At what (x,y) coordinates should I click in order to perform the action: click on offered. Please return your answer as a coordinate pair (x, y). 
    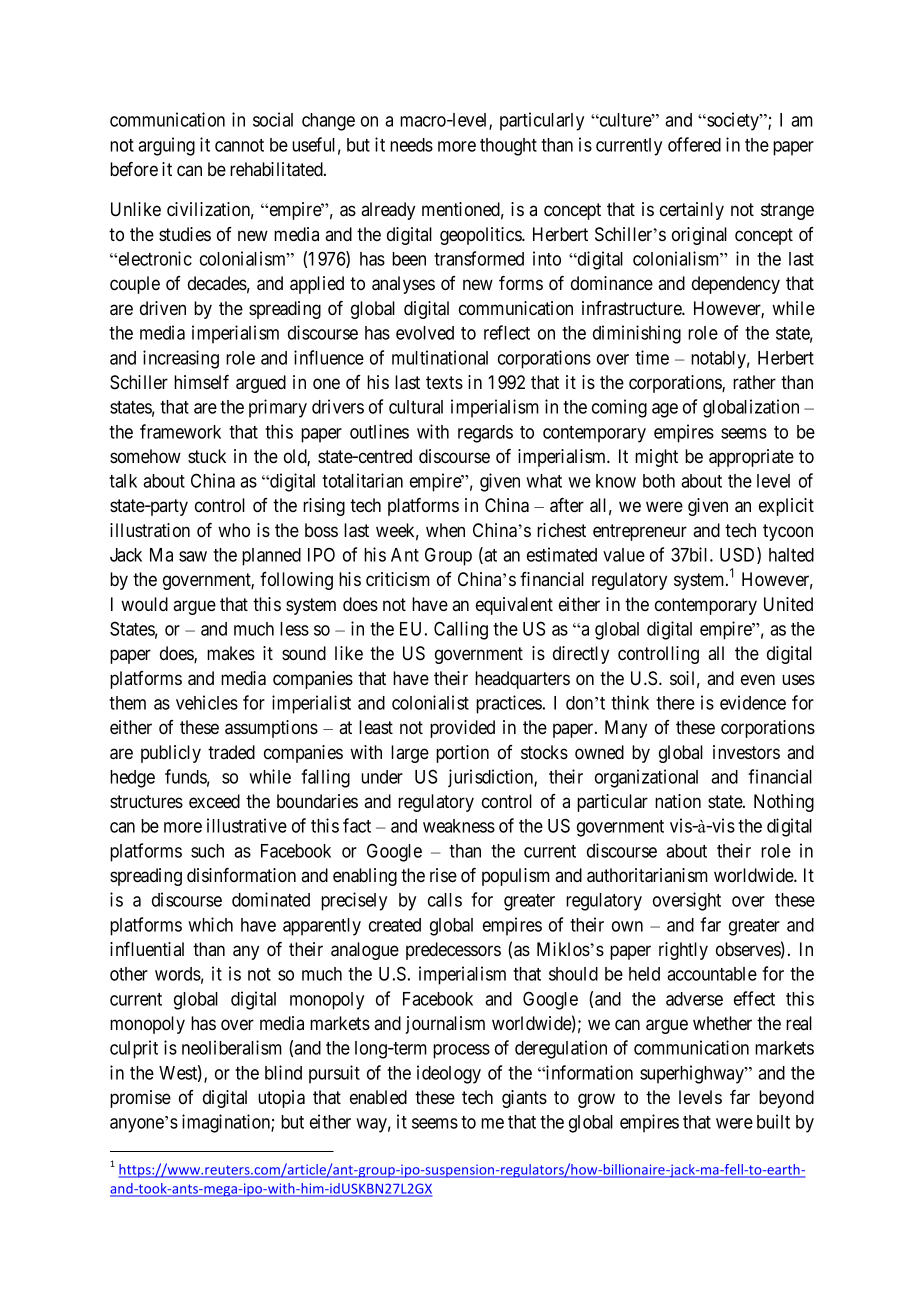
    Looking at the image, I should click on (694, 144).
